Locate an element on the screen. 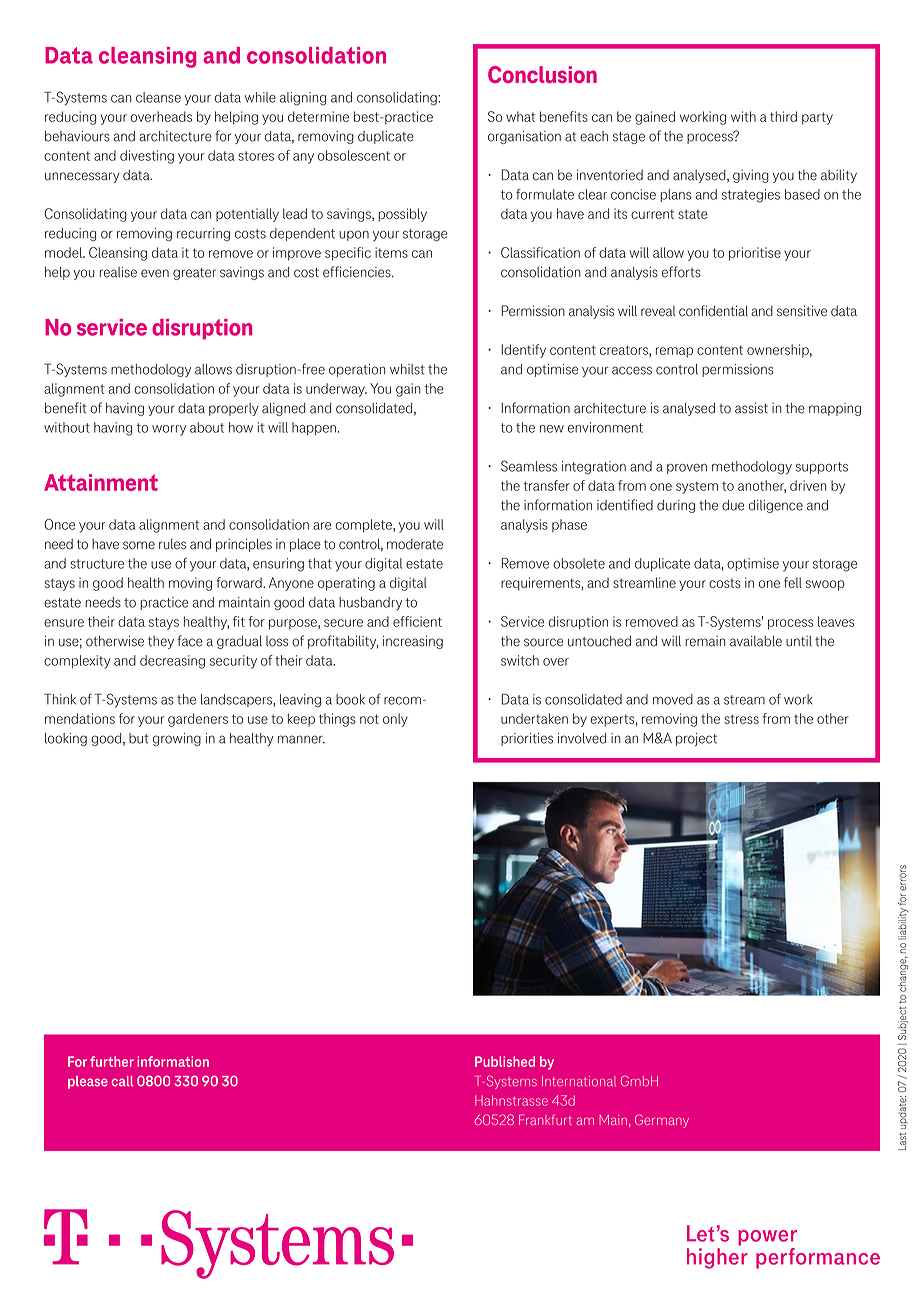 This screenshot has height=1308, width=924. Seamless is located at coordinates (529, 466).
